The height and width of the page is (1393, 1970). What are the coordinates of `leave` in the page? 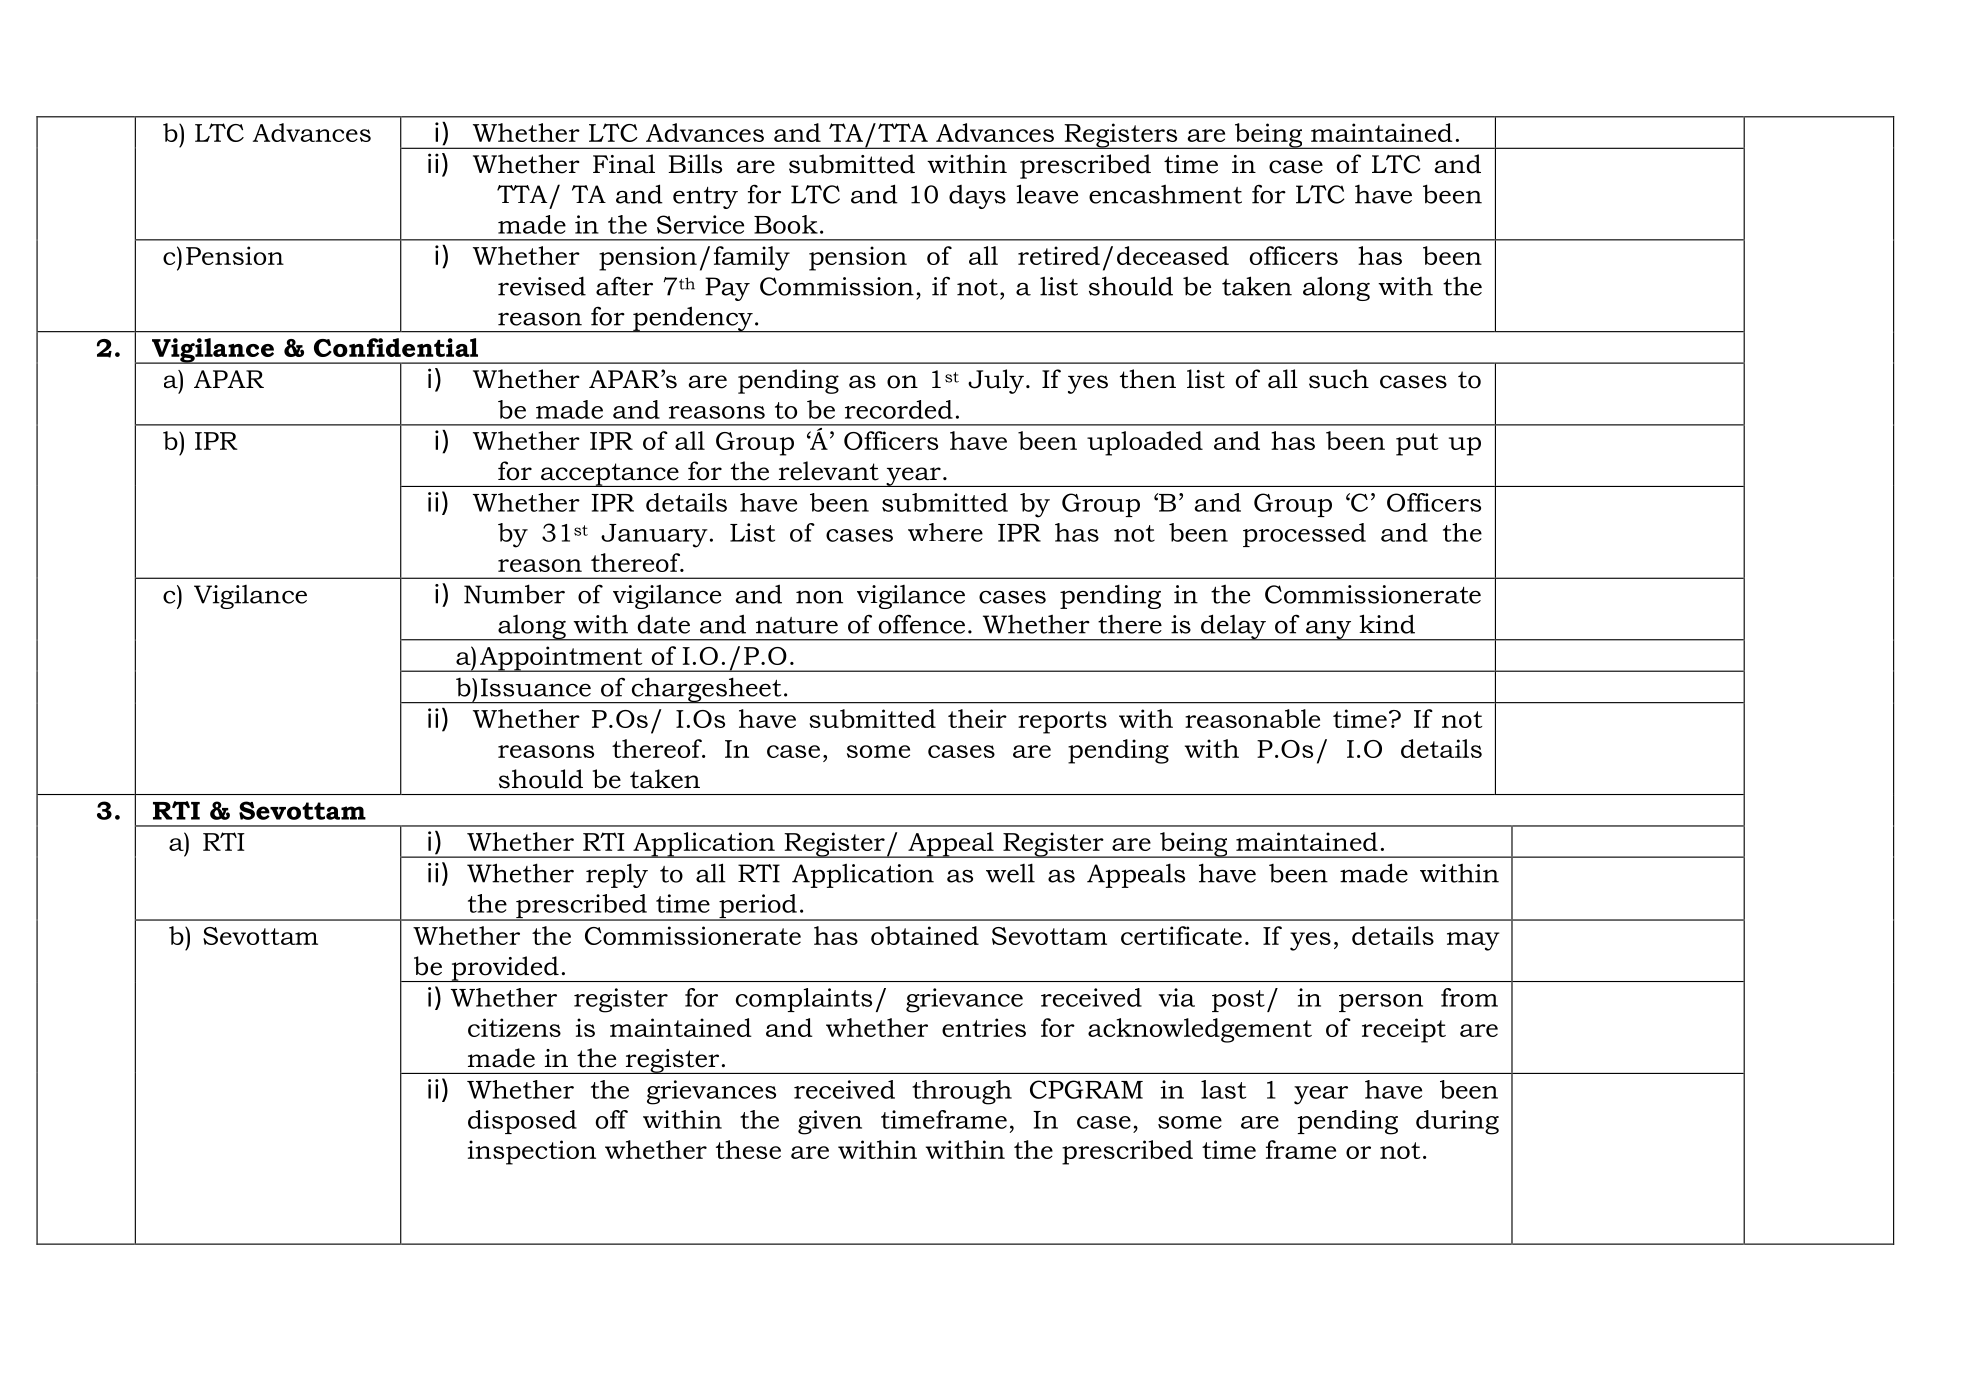 It's located at (1047, 194).
